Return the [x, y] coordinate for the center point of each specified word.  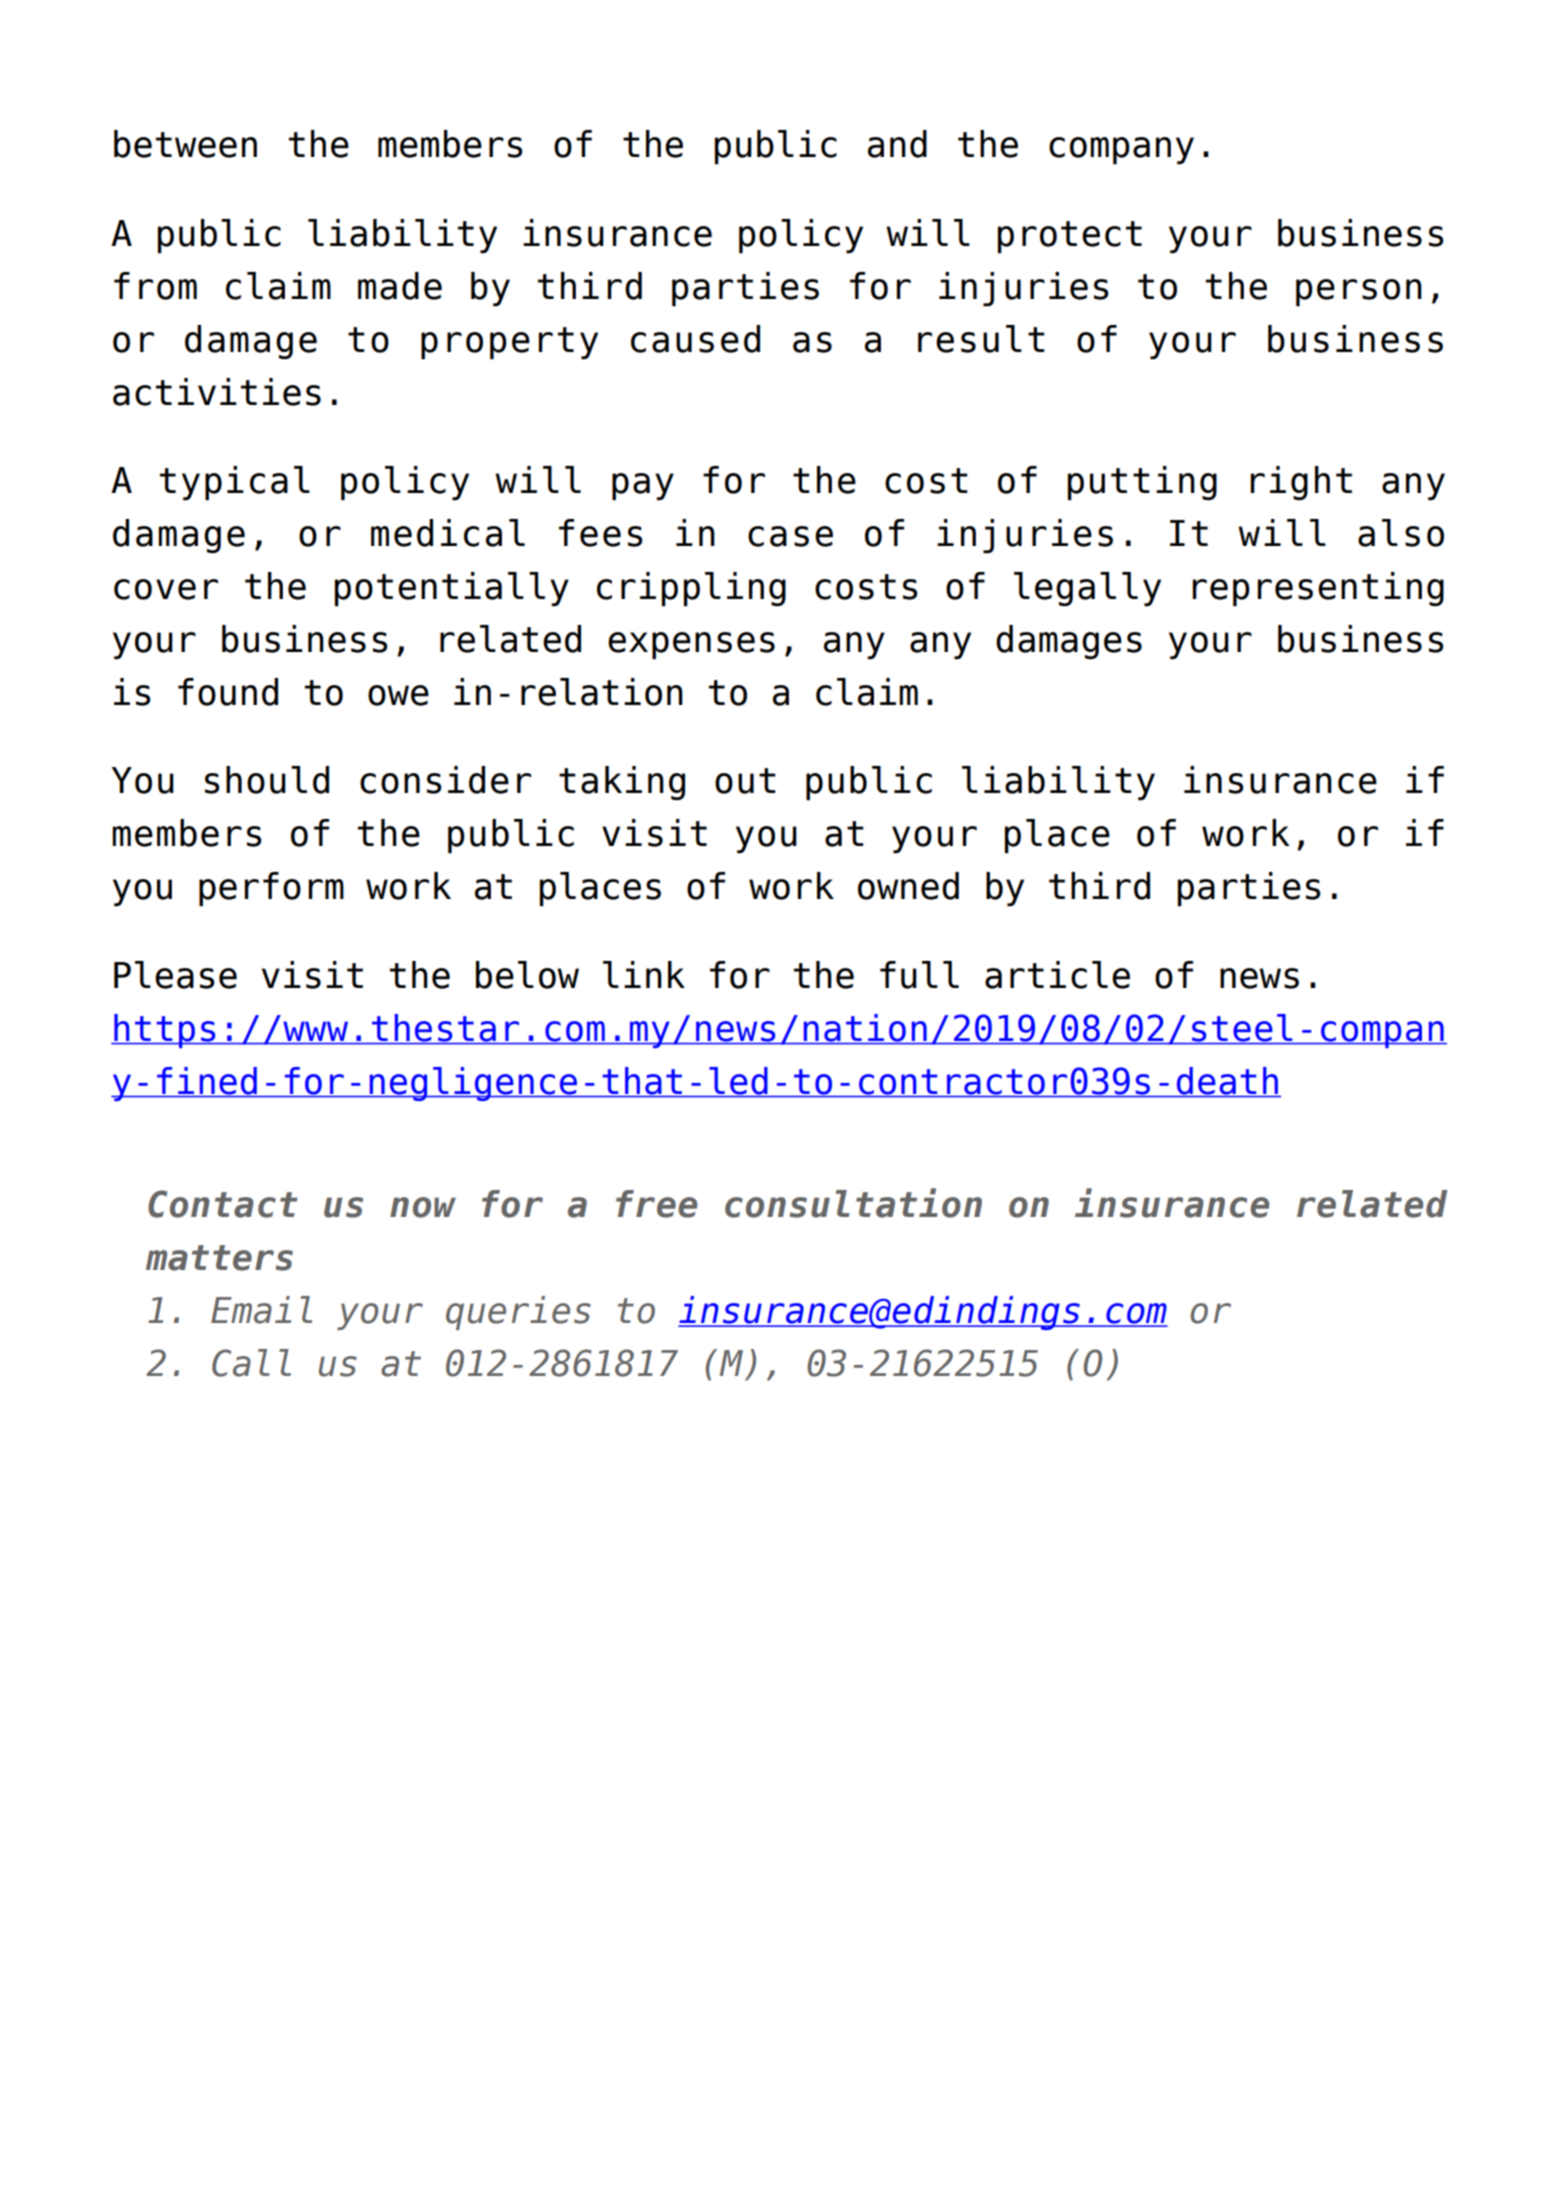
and [897, 144]
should [267, 780]
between [185, 144]
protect [1070, 237]
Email [261, 1310]
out [745, 781]
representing [1318, 589]
